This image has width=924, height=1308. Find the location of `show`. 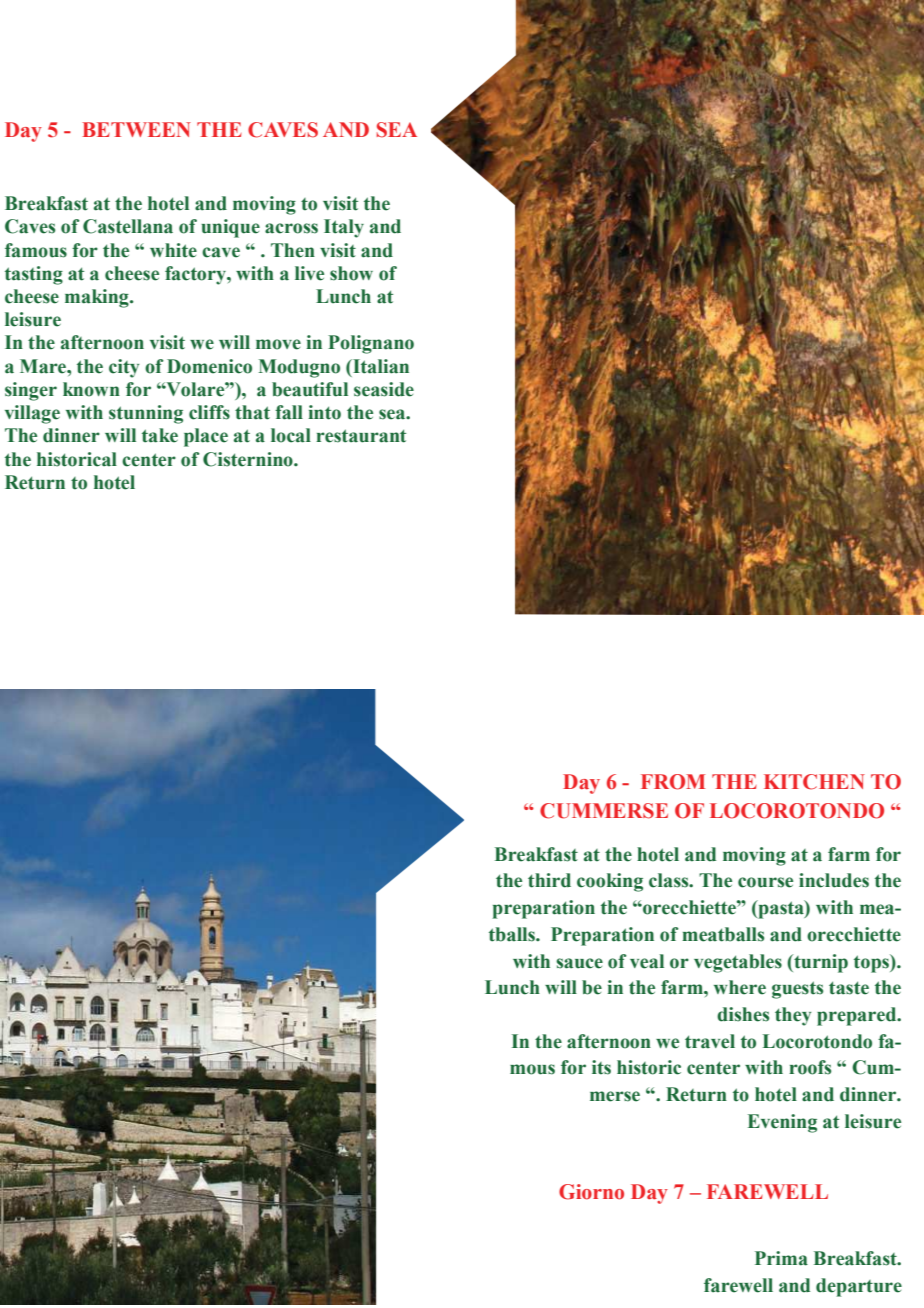

show is located at coordinates (351, 273).
